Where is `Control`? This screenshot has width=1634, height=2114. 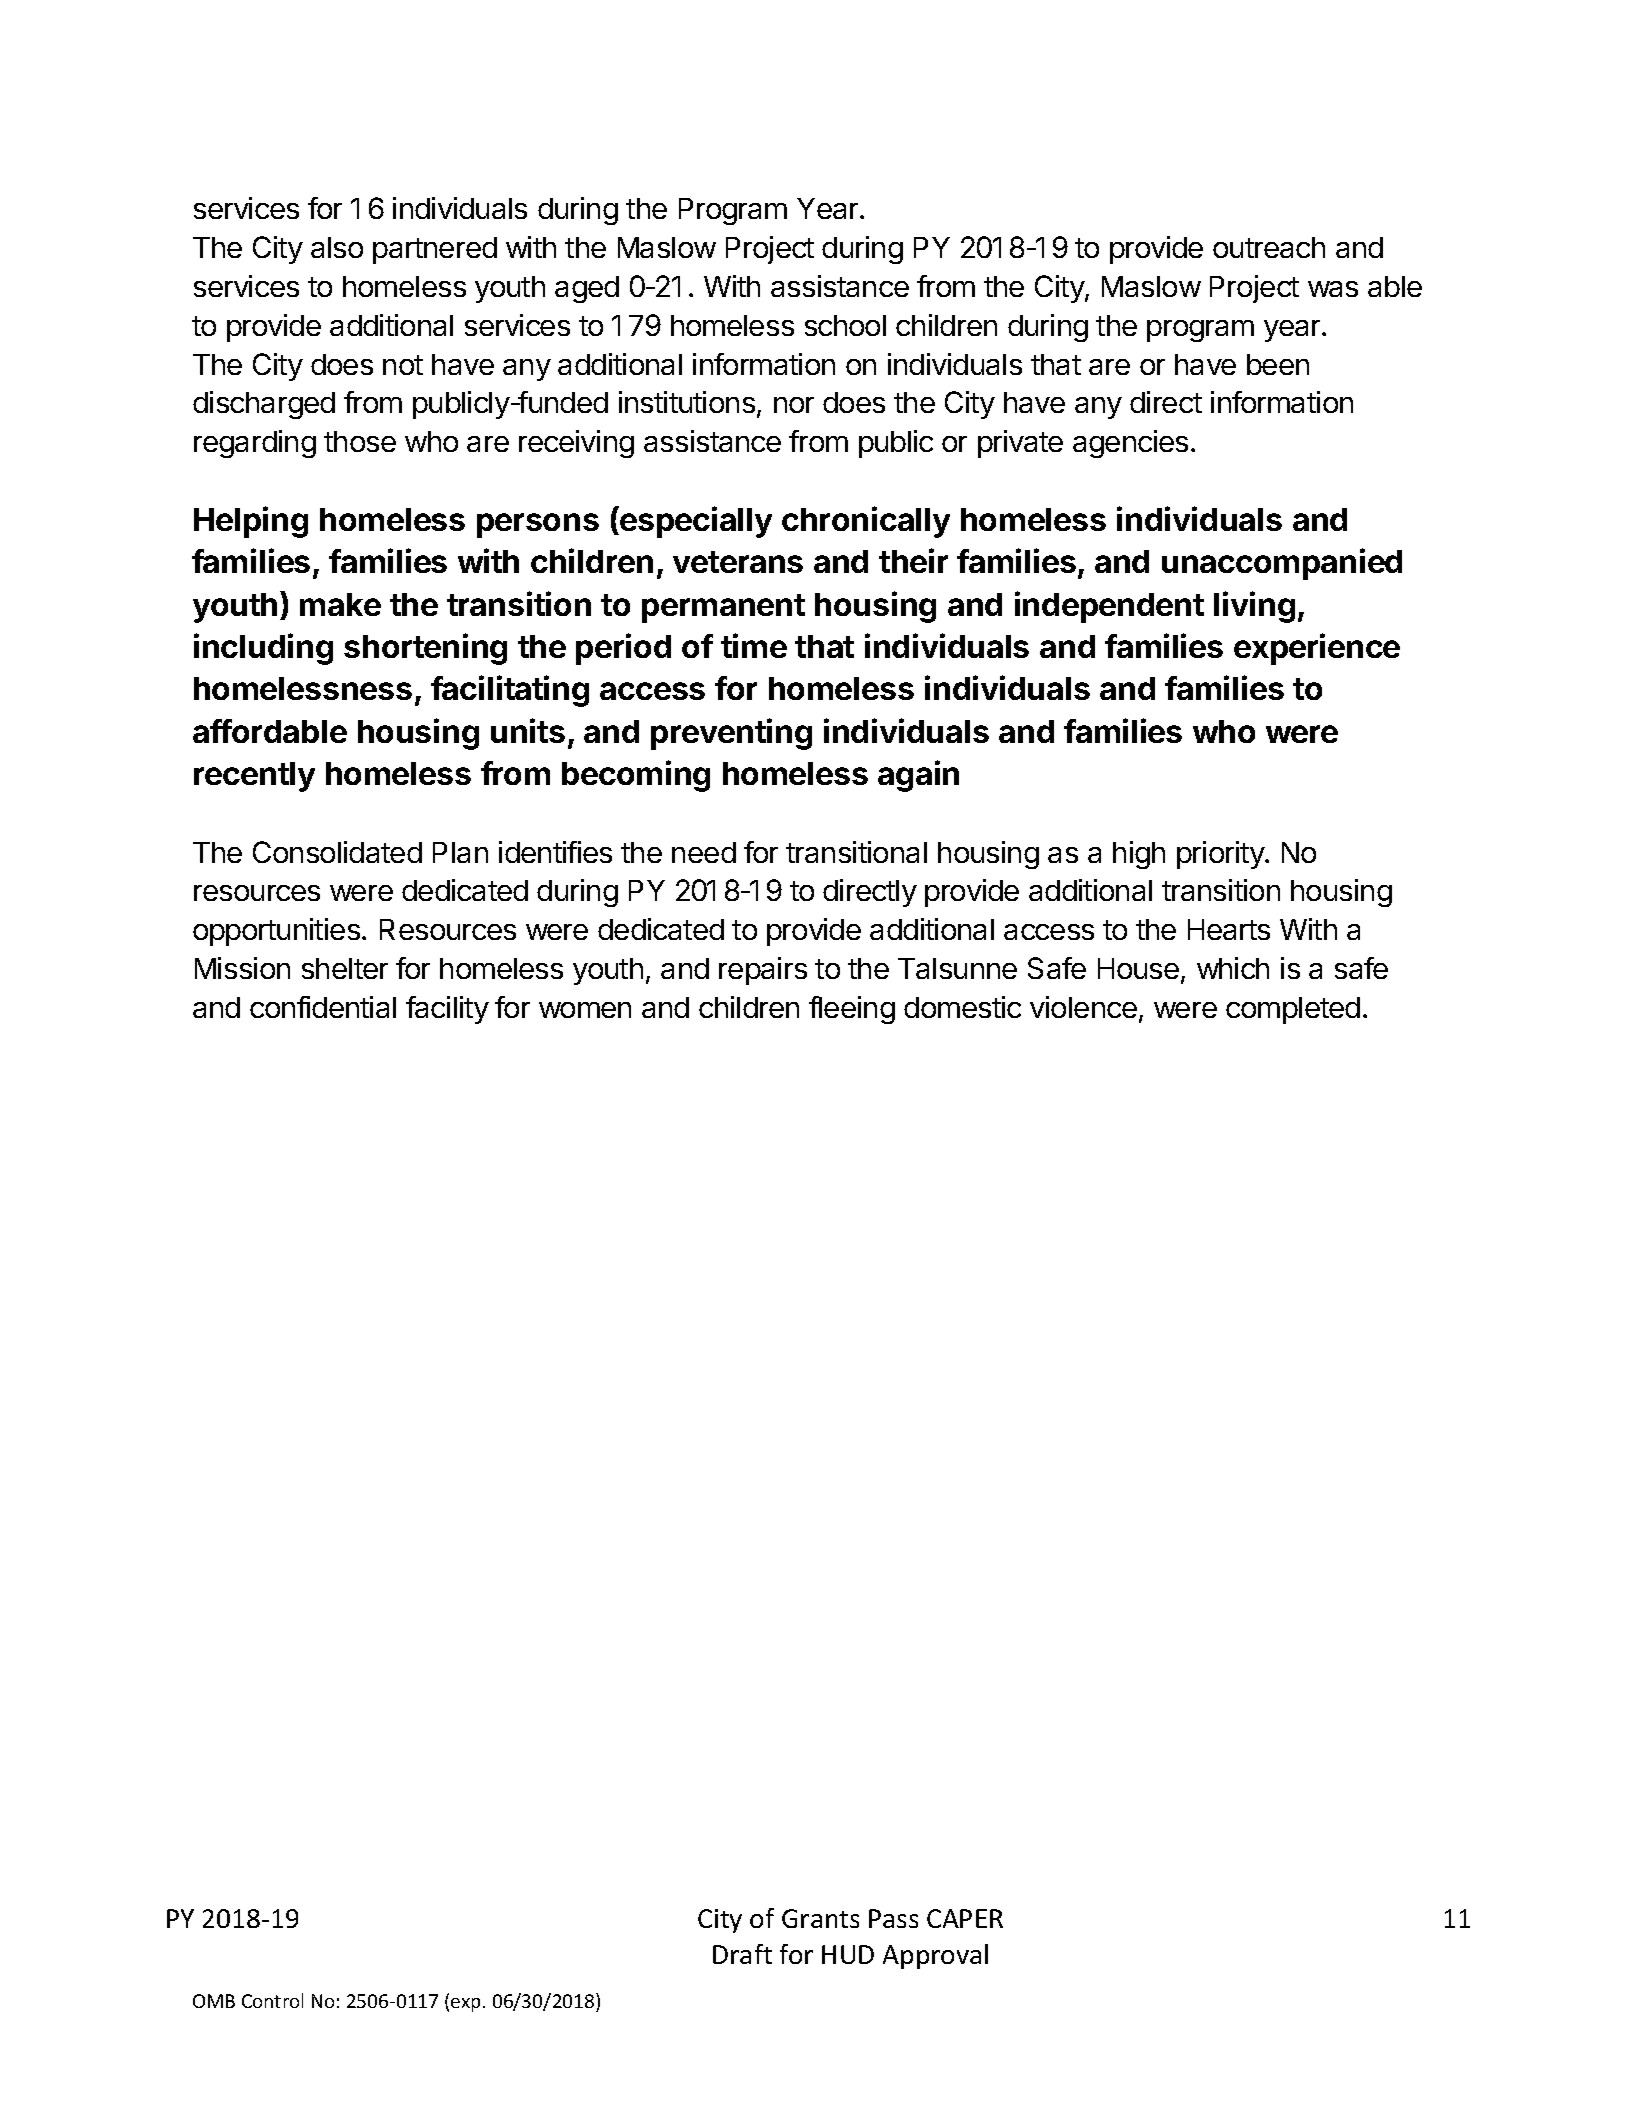
Control is located at coordinates (272, 2000).
